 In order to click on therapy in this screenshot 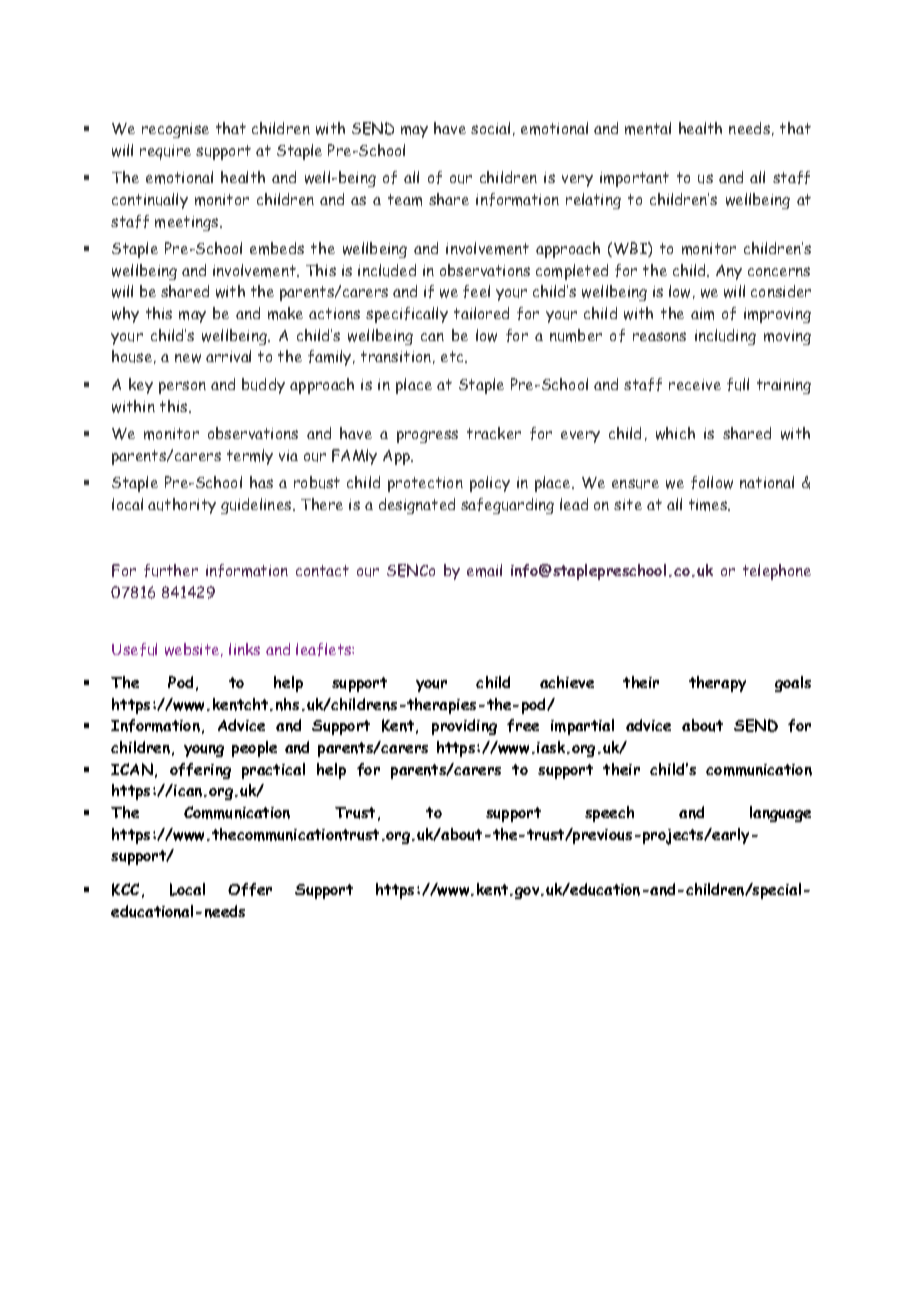, I will do `click(717, 684)`.
